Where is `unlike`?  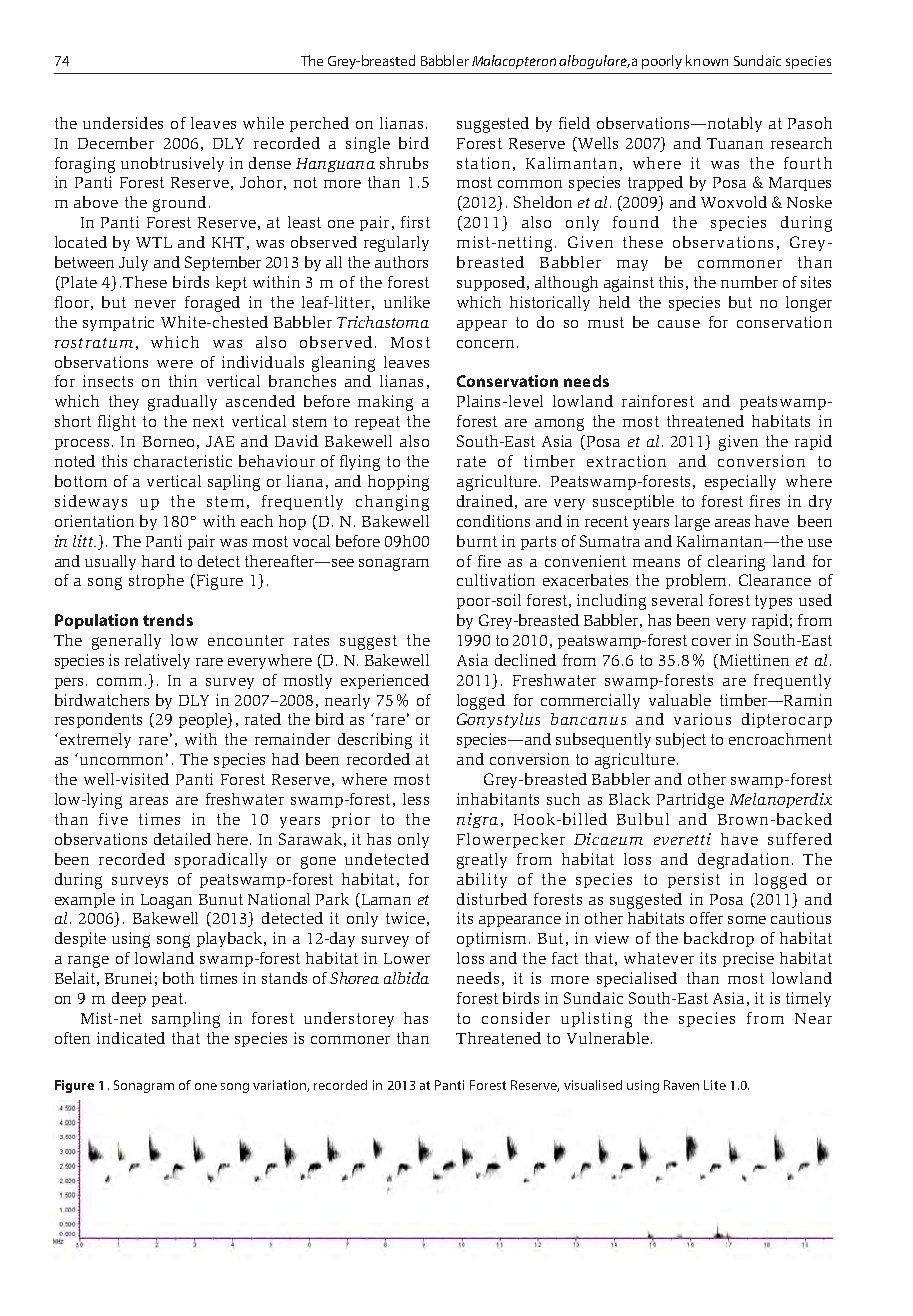 unlike is located at coordinates (407, 302).
